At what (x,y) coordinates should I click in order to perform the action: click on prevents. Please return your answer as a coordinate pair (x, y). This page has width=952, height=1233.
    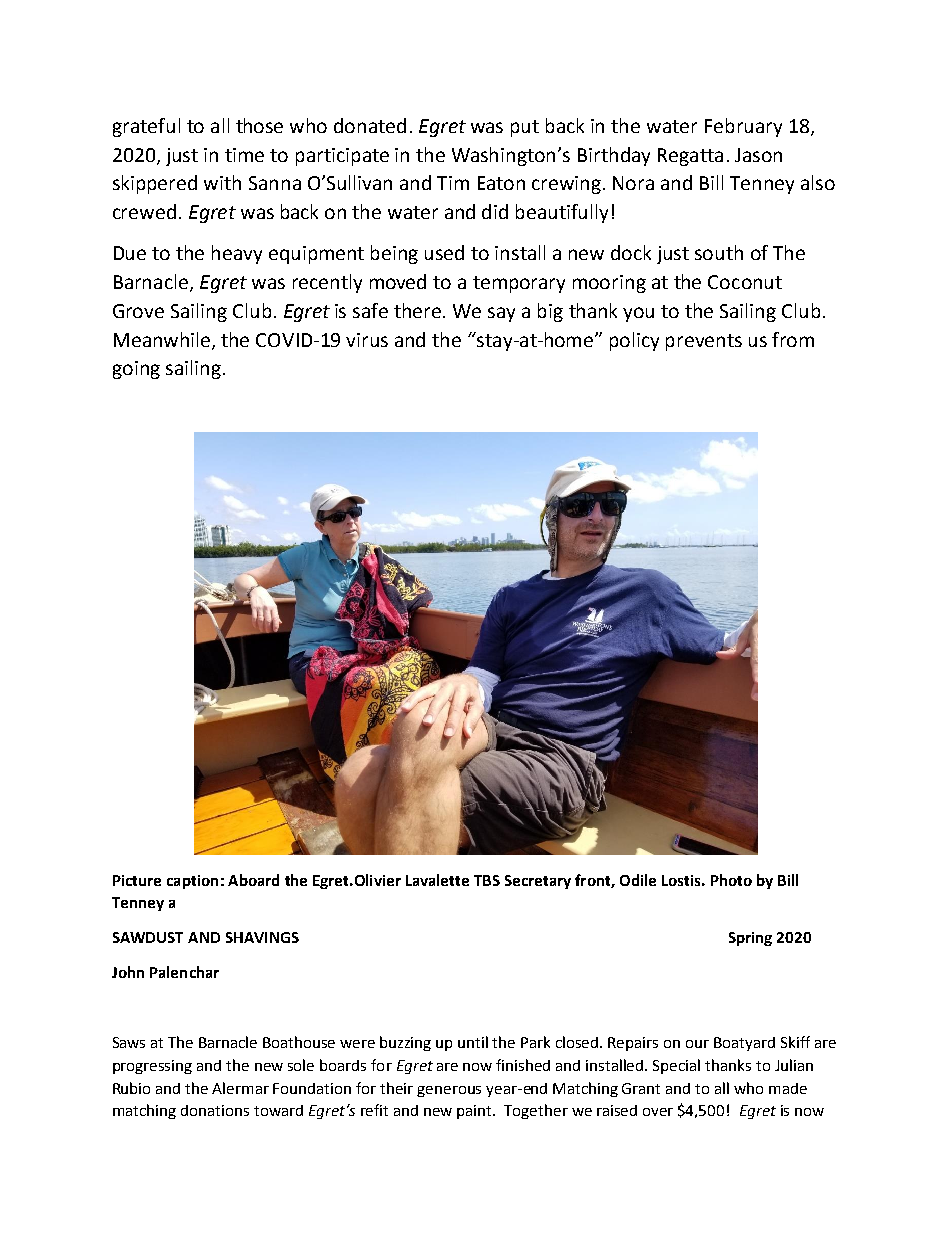
    Looking at the image, I should click on (704, 342).
